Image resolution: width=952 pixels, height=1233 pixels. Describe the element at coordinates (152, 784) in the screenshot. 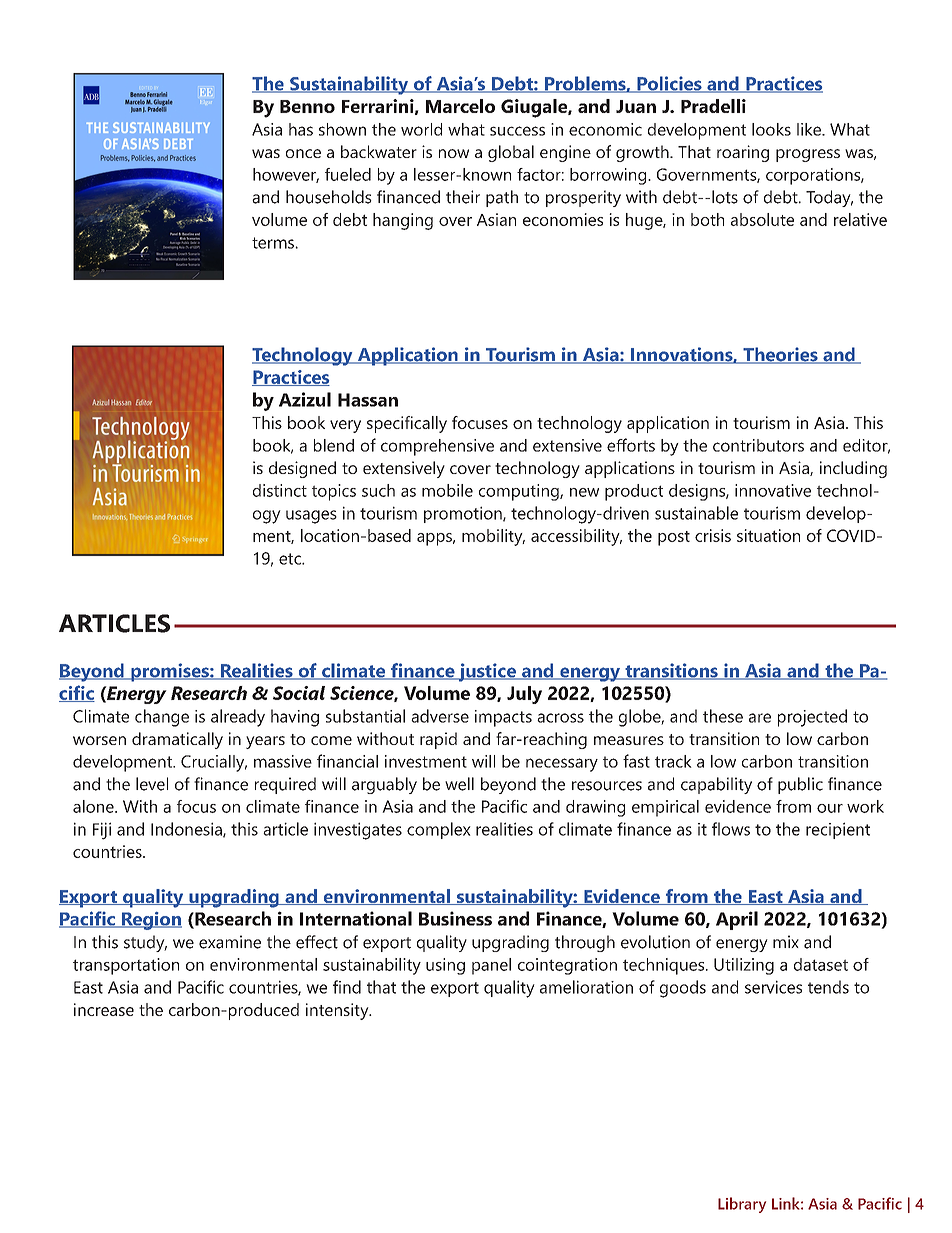

I see `level` at that location.
